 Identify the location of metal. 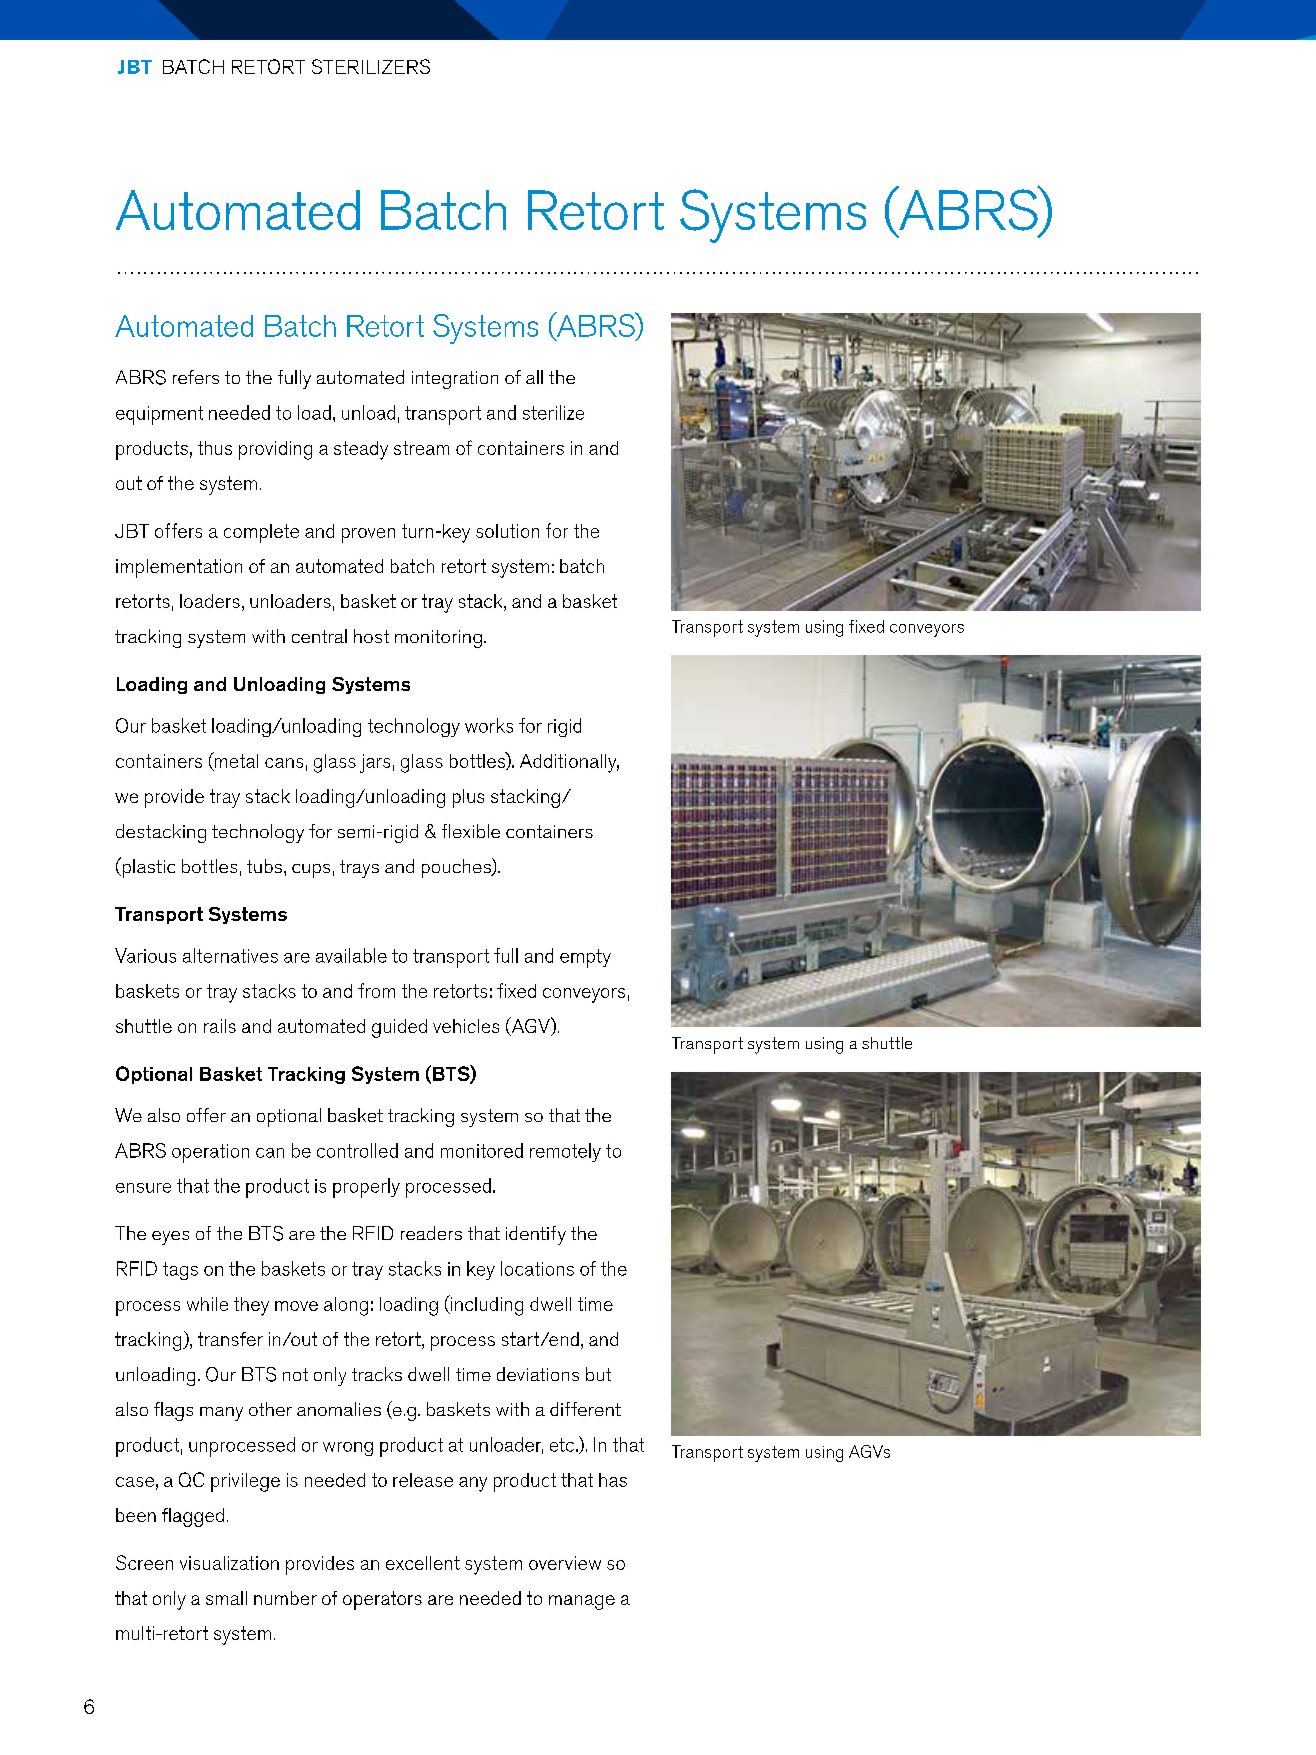
(235, 761).
